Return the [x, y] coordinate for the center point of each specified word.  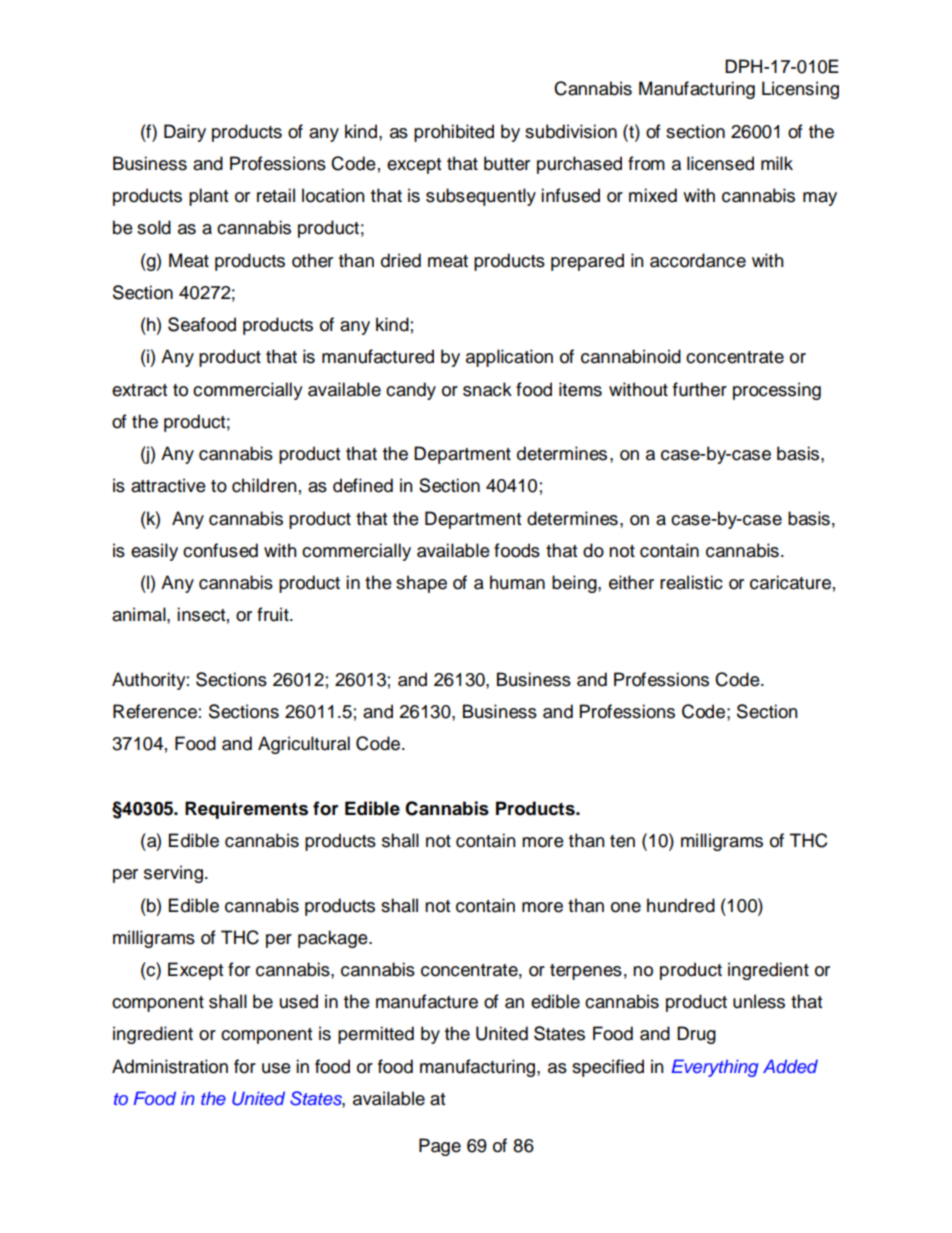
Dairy [185, 133]
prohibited [454, 133]
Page [440, 1147]
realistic [691, 582]
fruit [274, 614]
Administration [170, 1066]
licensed [720, 163]
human [517, 582]
